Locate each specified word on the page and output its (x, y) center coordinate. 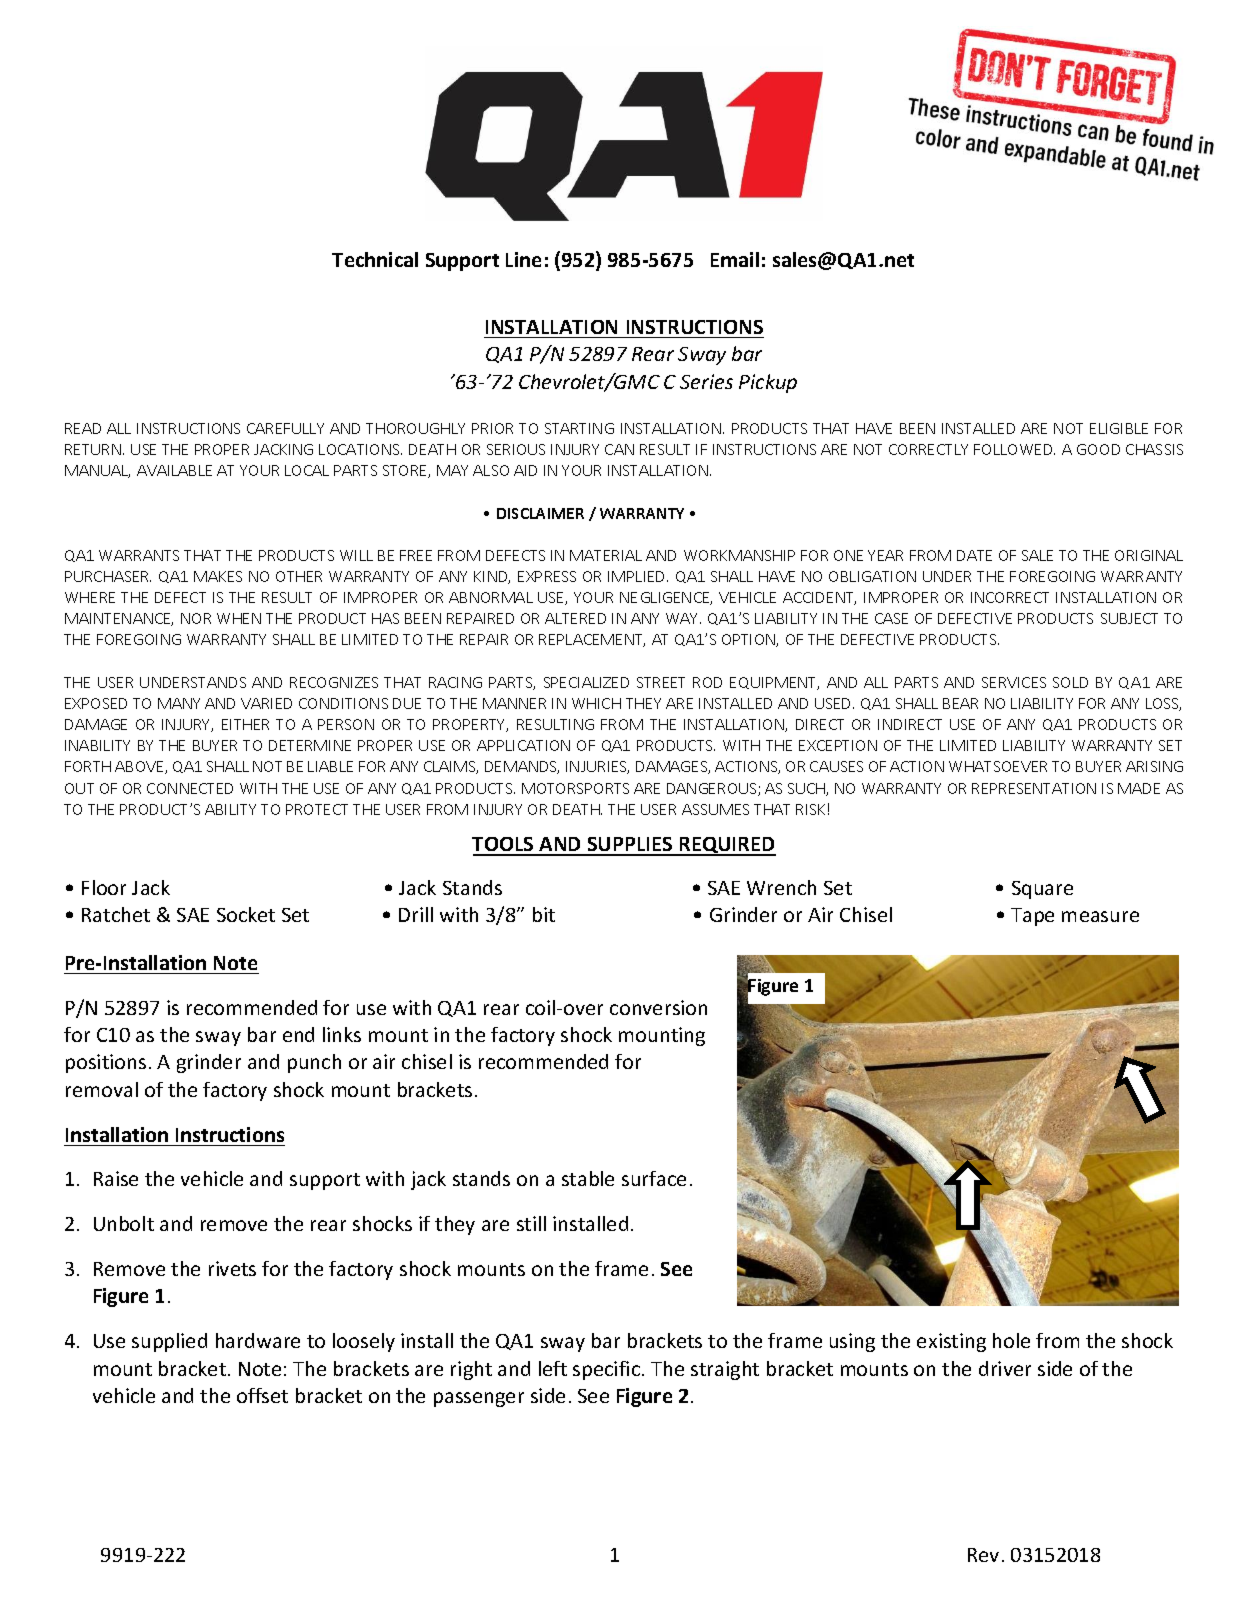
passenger (479, 1399)
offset (262, 1395)
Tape (1032, 917)
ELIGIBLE (1119, 428)
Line (523, 259)
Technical (375, 259)
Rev (983, 1555)
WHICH (596, 703)
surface (654, 1178)
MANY (179, 703)
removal (102, 1089)
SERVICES (1014, 682)
